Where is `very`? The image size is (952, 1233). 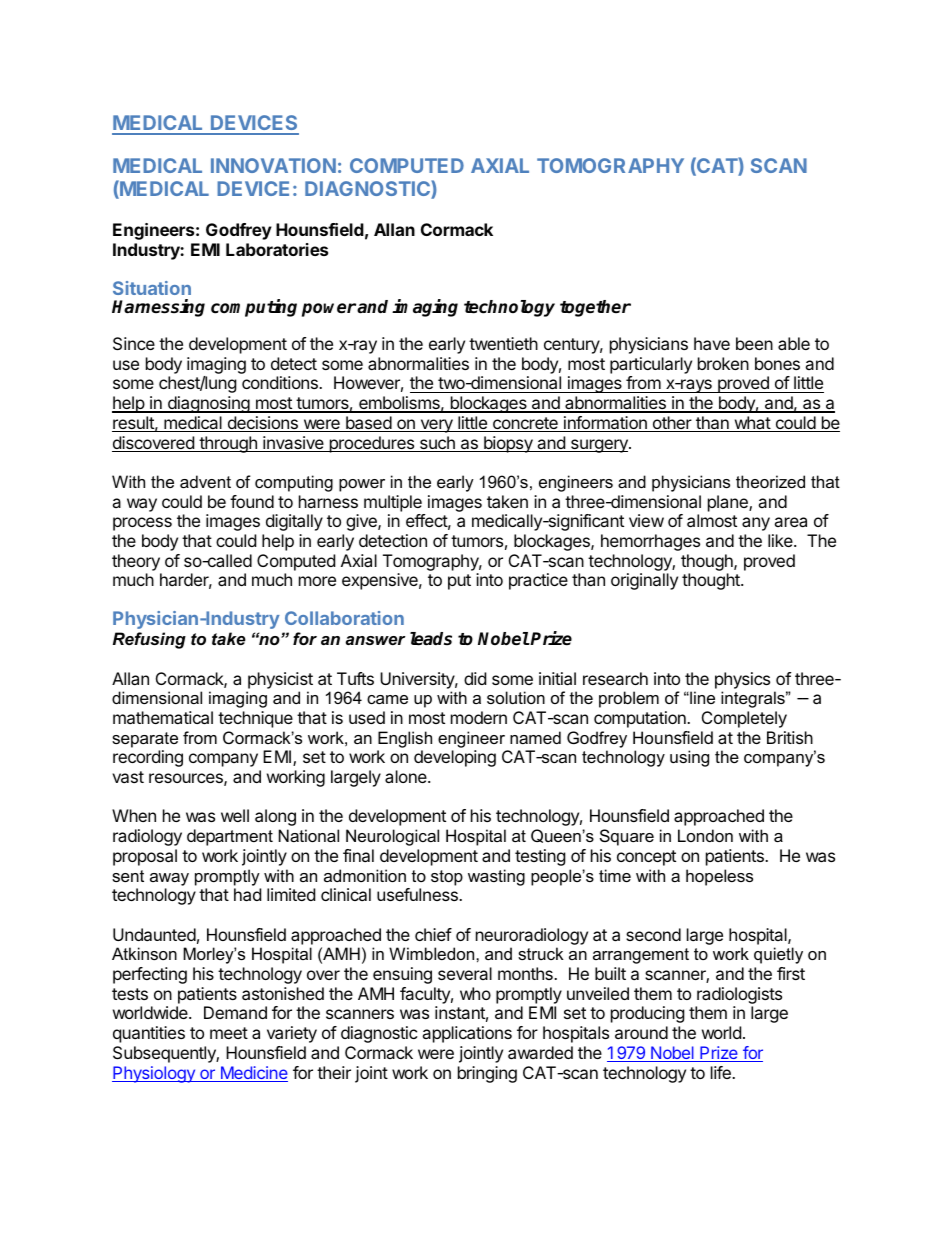
very is located at coordinates (436, 426).
